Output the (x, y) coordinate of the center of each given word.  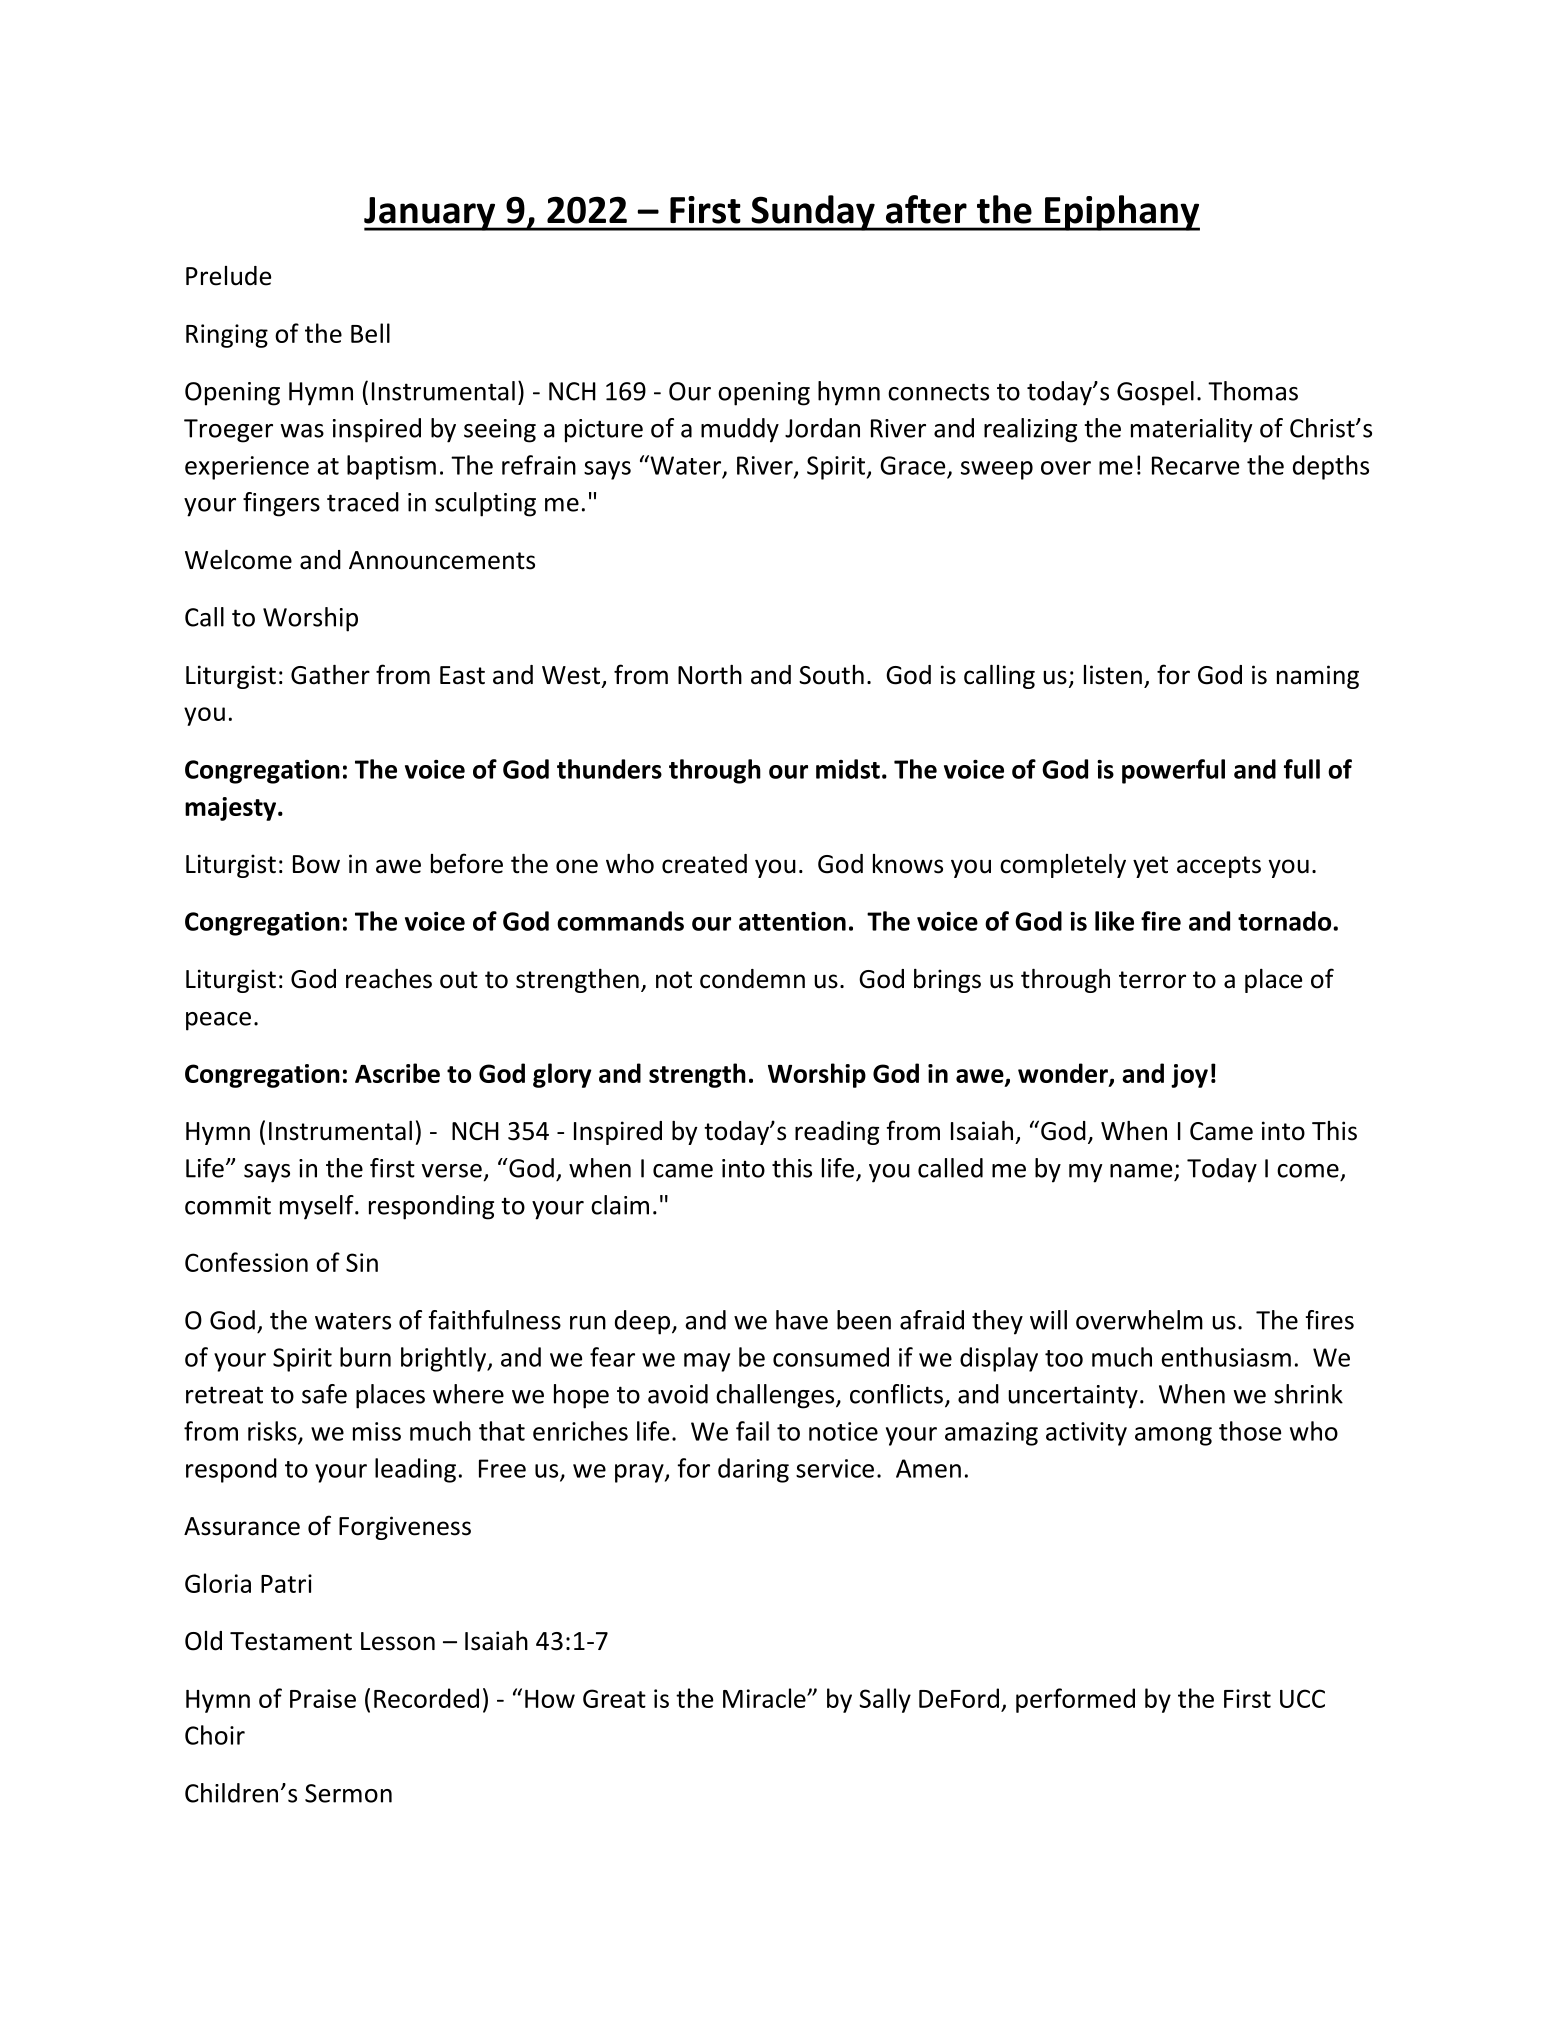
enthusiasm (1226, 1357)
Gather (330, 675)
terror (1152, 980)
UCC (1302, 1698)
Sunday (813, 213)
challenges (776, 1396)
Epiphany (1121, 213)
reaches (389, 979)
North (710, 675)
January (431, 214)
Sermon (348, 1793)
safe (324, 1394)
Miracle (765, 1698)
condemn (752, 979)
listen (1113, 675)
